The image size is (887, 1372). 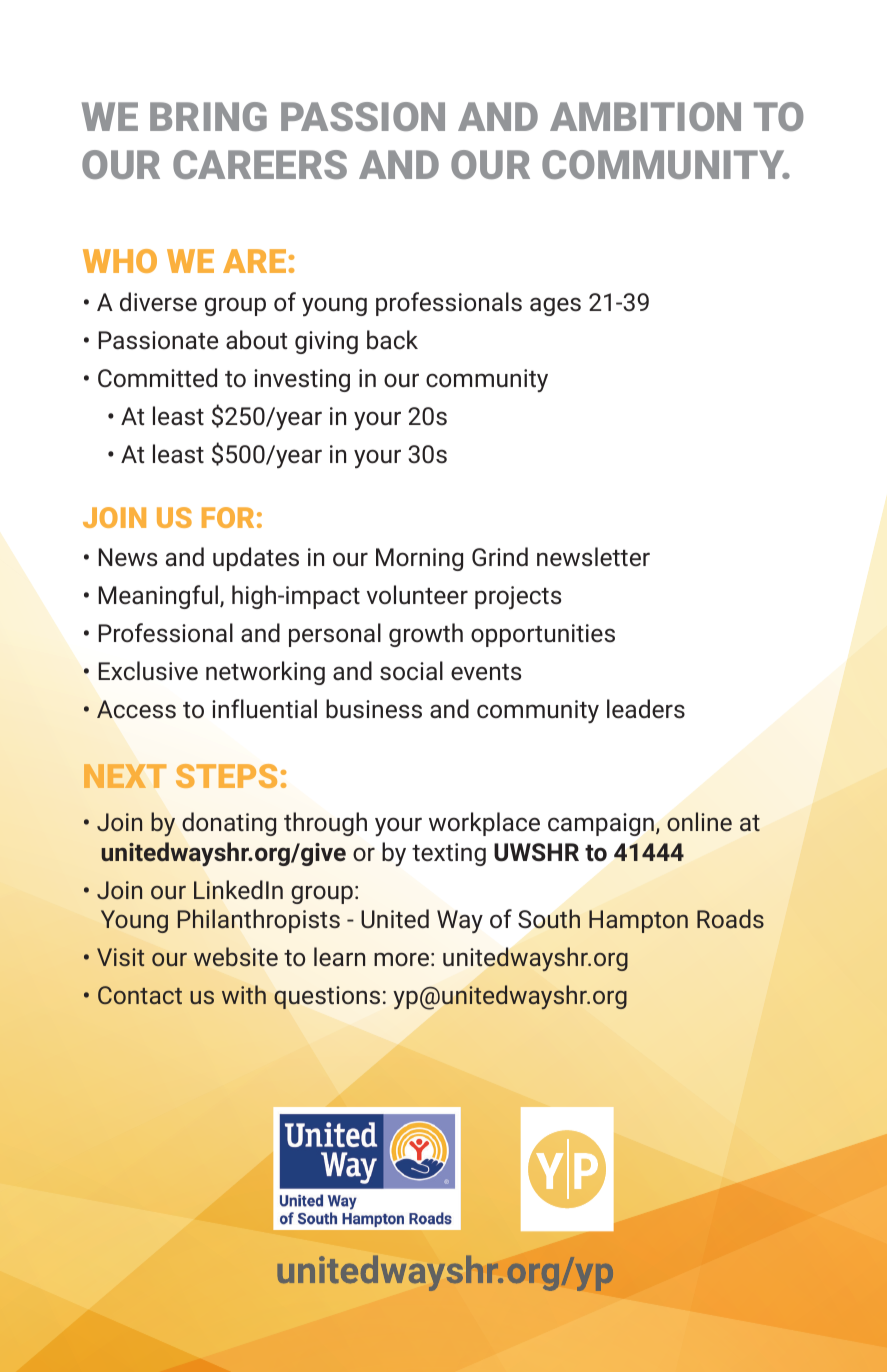 What do you see at coordinates (555, 306) in the screenshot?
I see `ages` at bounding box center [555, 306].
